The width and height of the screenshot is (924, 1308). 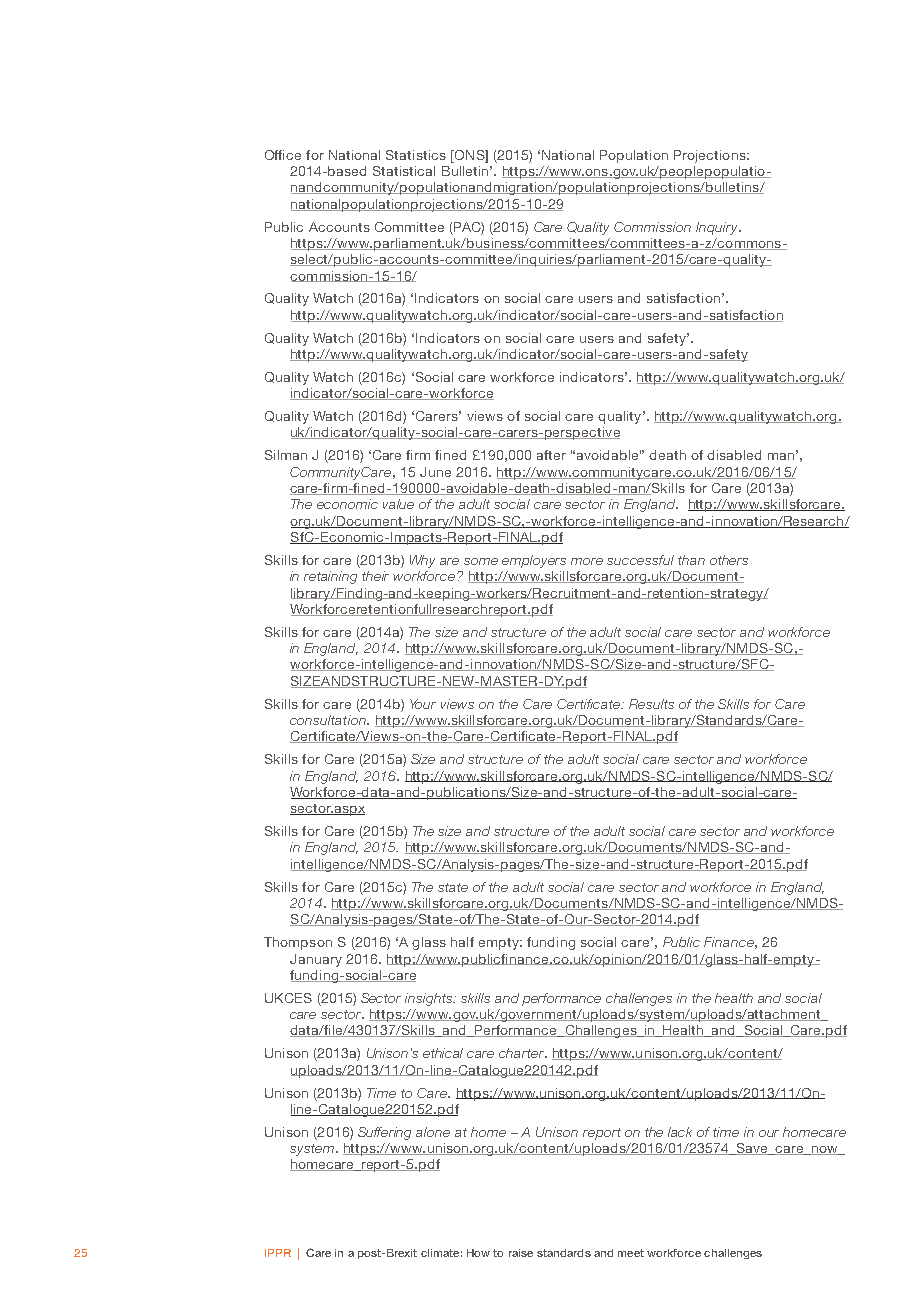 I want to click on Statistics, so click(x=416, y=155).
